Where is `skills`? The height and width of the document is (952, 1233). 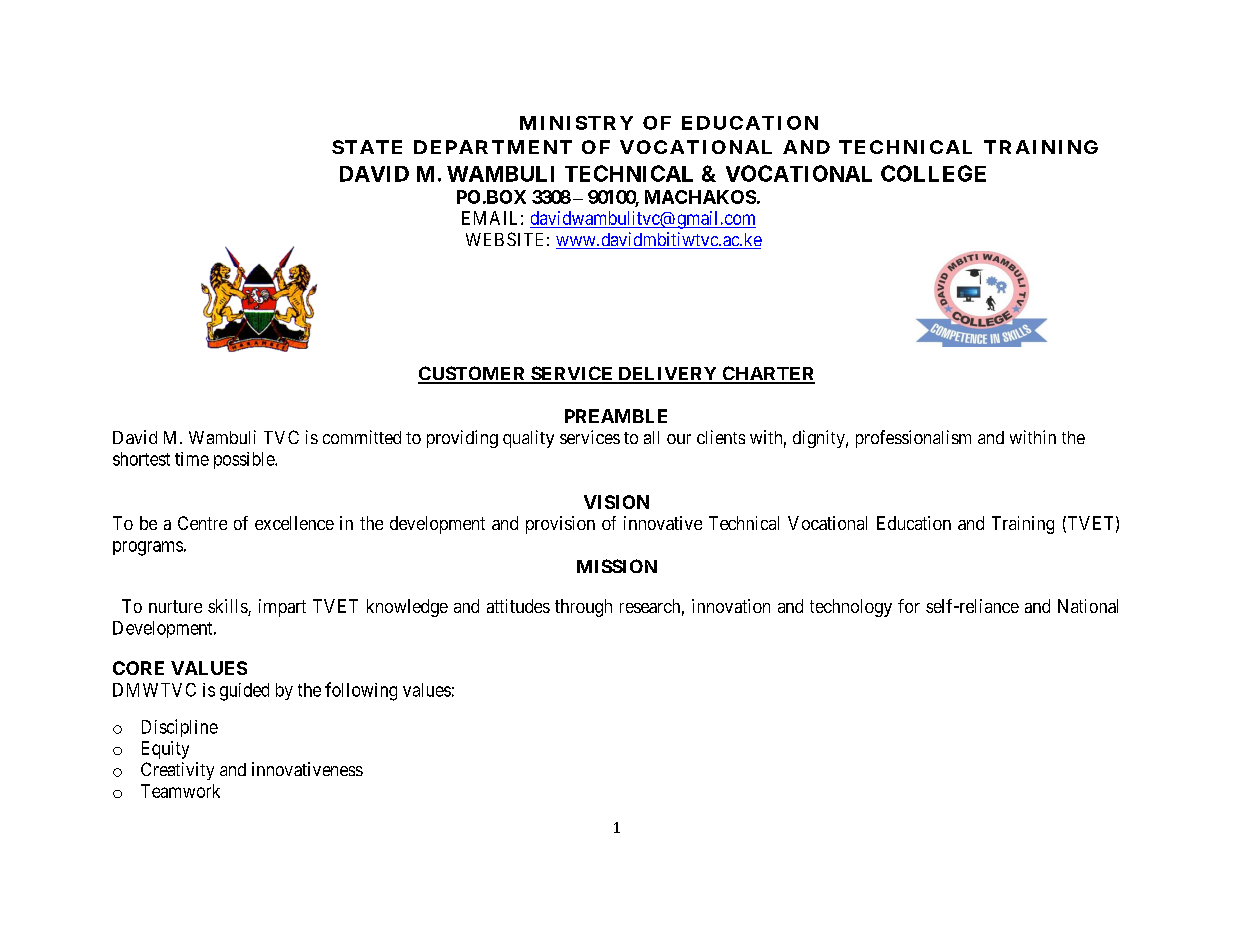
skills is located at coordinates (228, 607).
